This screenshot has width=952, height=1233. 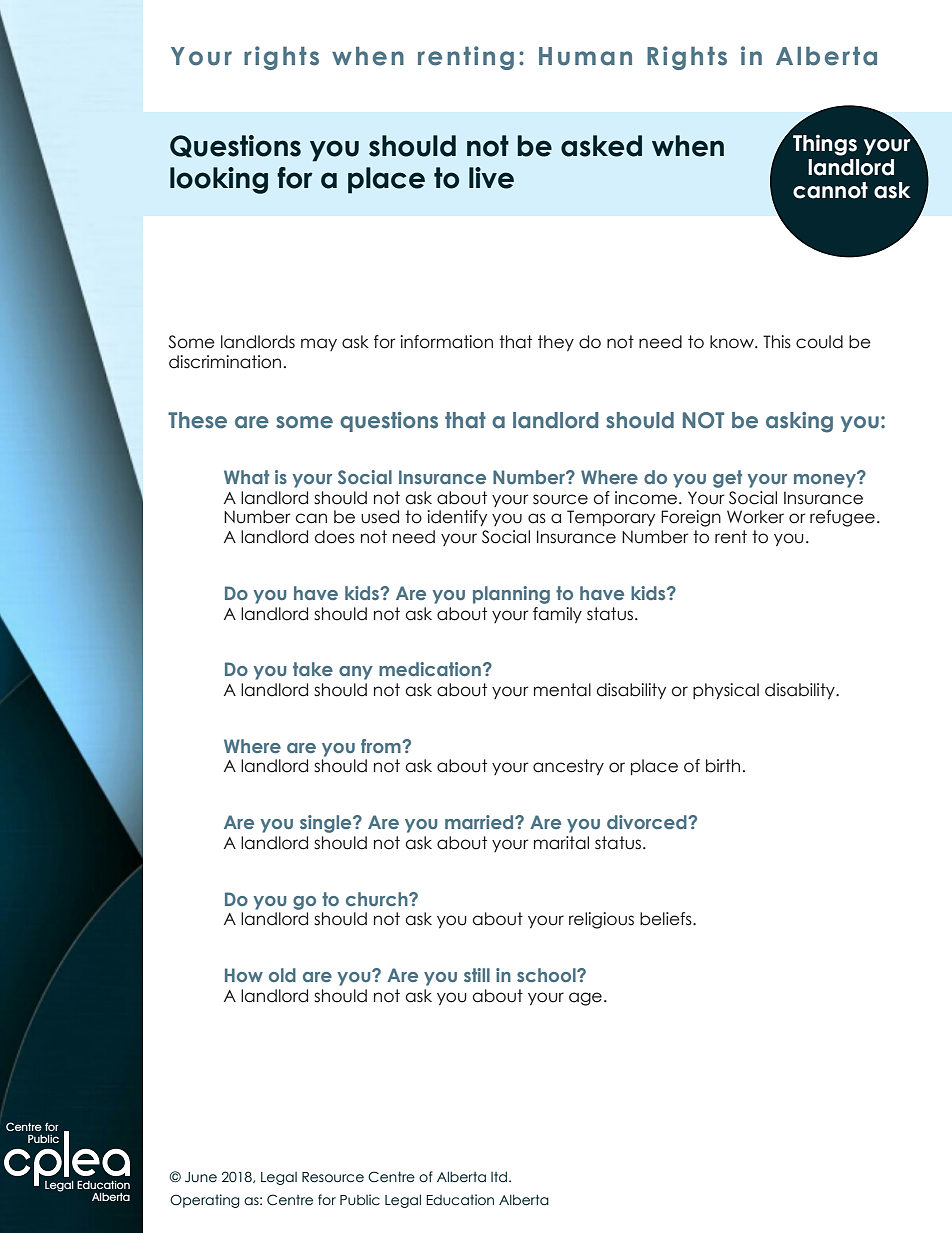 I want to click on cannot, so click(x=830, y=190).
